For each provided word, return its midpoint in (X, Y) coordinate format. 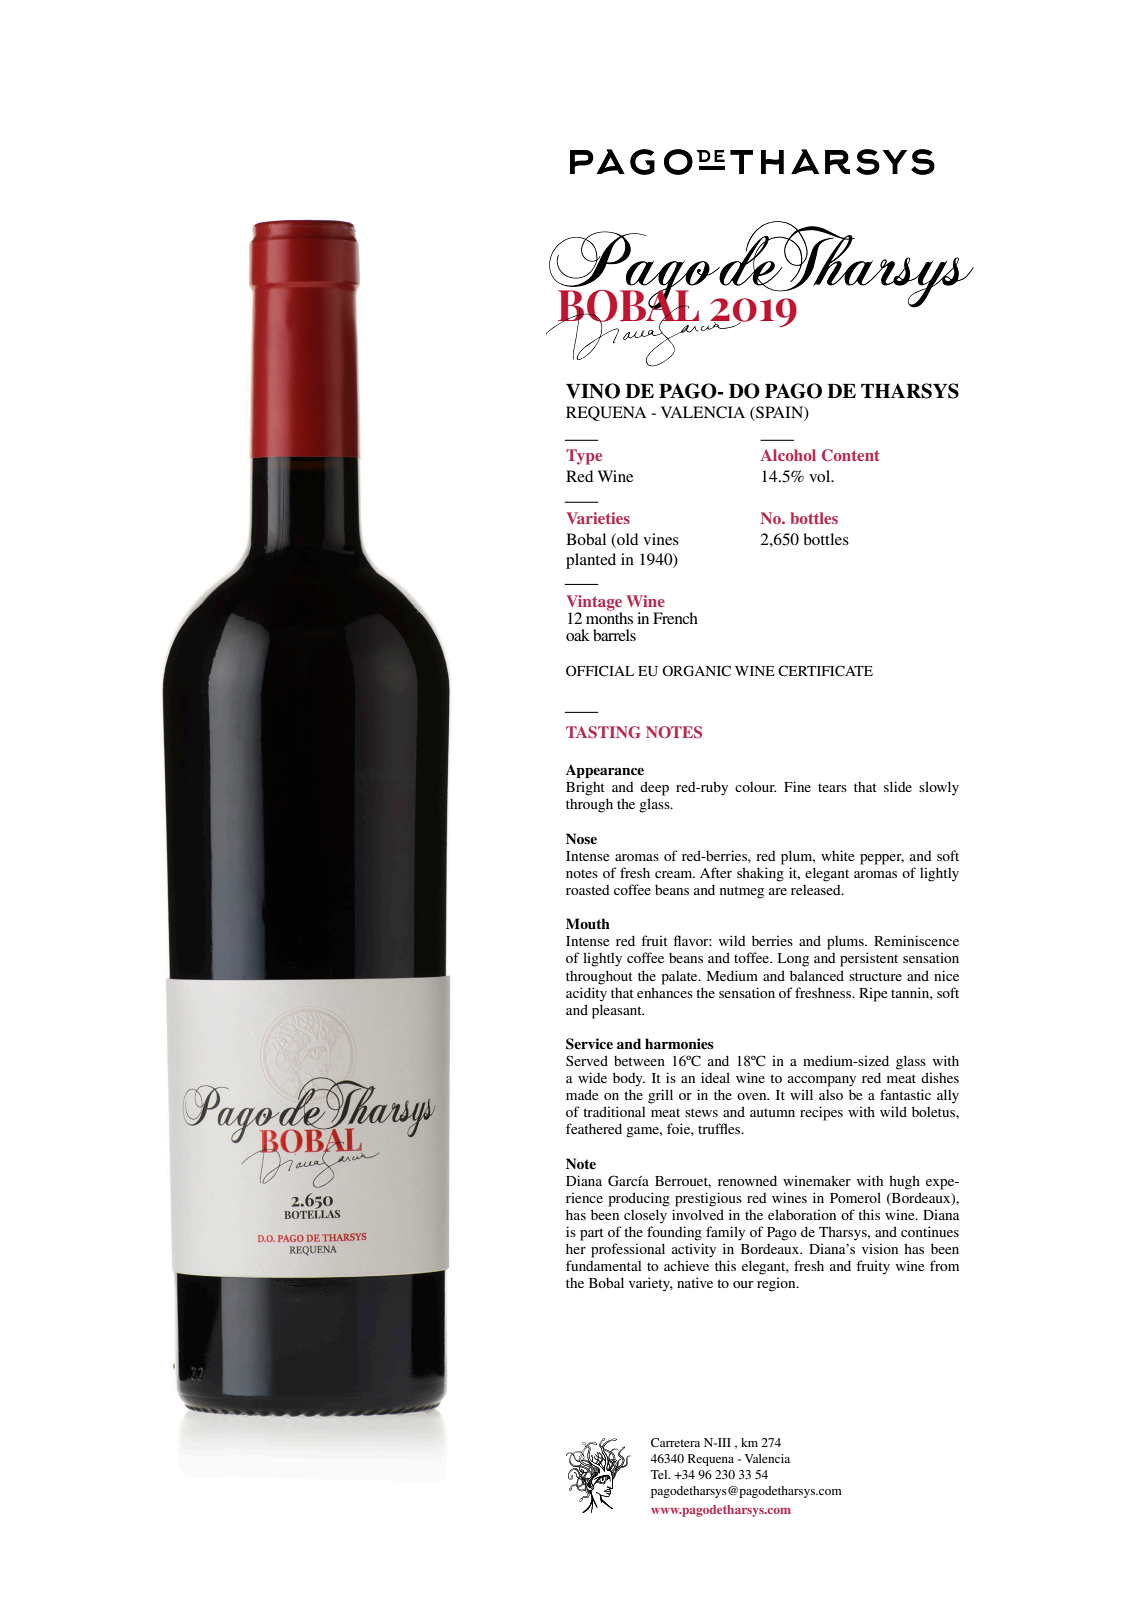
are (778, 891)
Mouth (588, 924)
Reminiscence (916, 940)
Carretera (675, 1442)
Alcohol (788, 455)
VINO (593, 391)
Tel (660, 1474)
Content (851, 455)
